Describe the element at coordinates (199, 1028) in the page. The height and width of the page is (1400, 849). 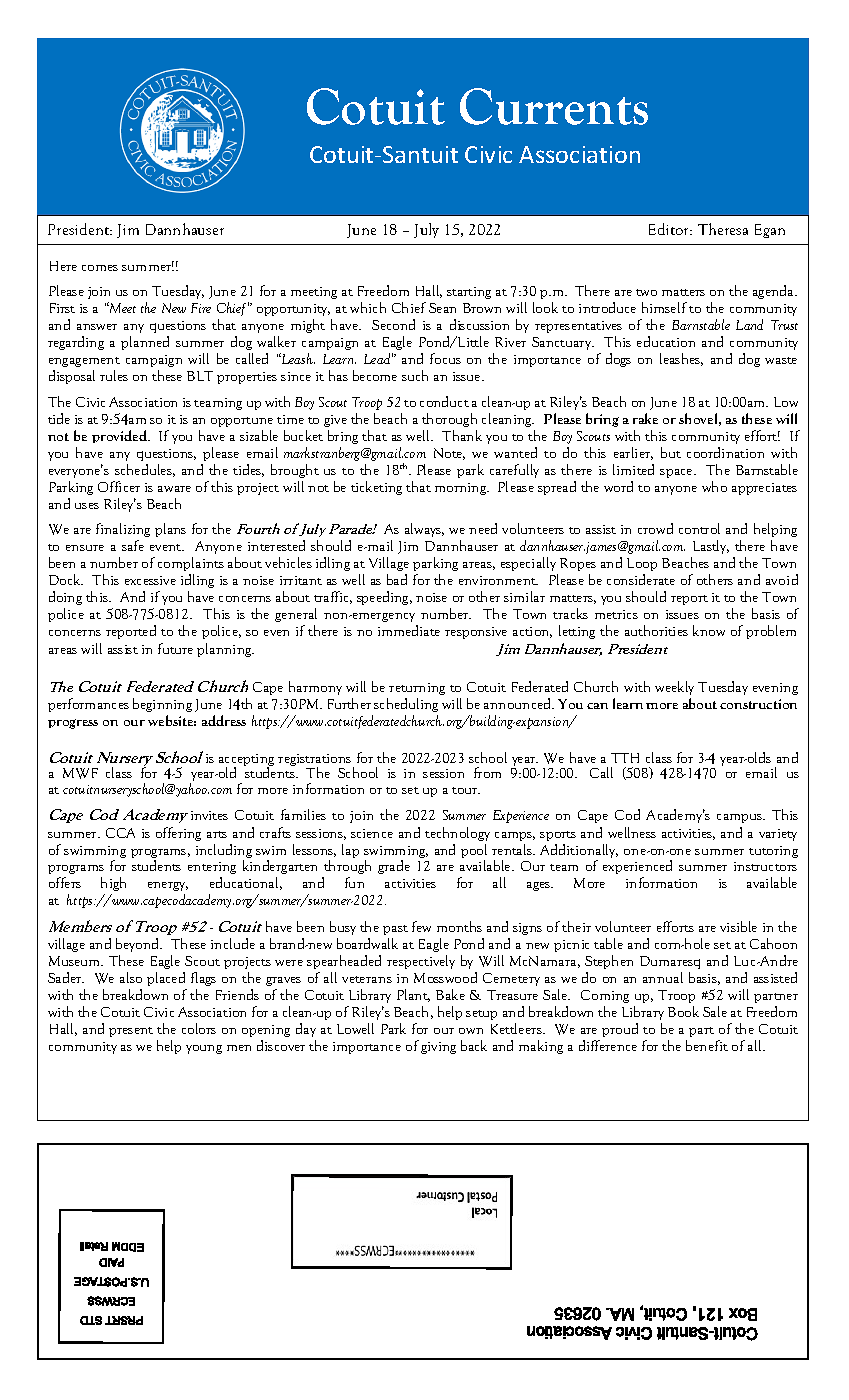
I see `colors` at that location.
